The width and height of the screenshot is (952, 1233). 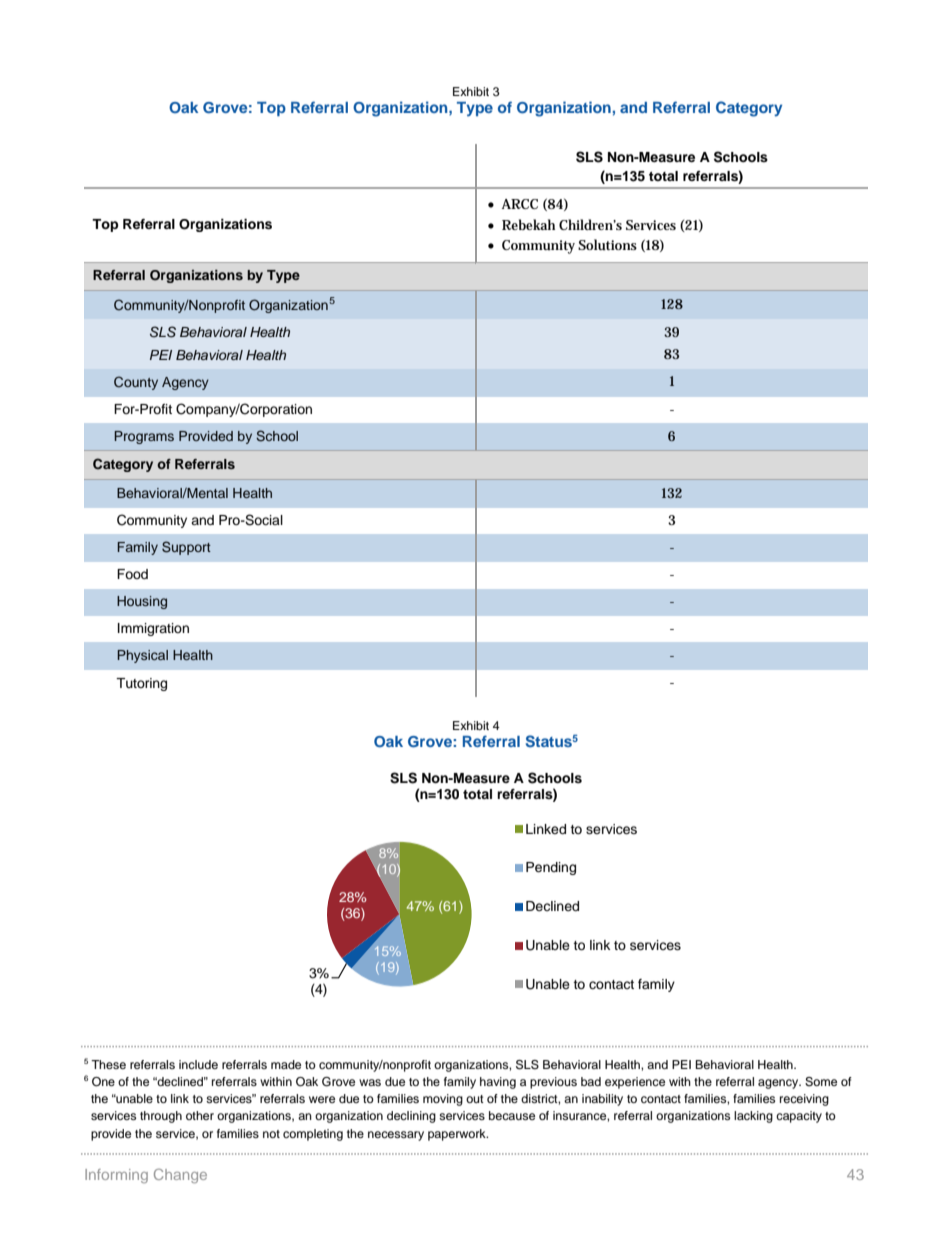 I want to click on paperwork, so click(x=458, y=1135).
